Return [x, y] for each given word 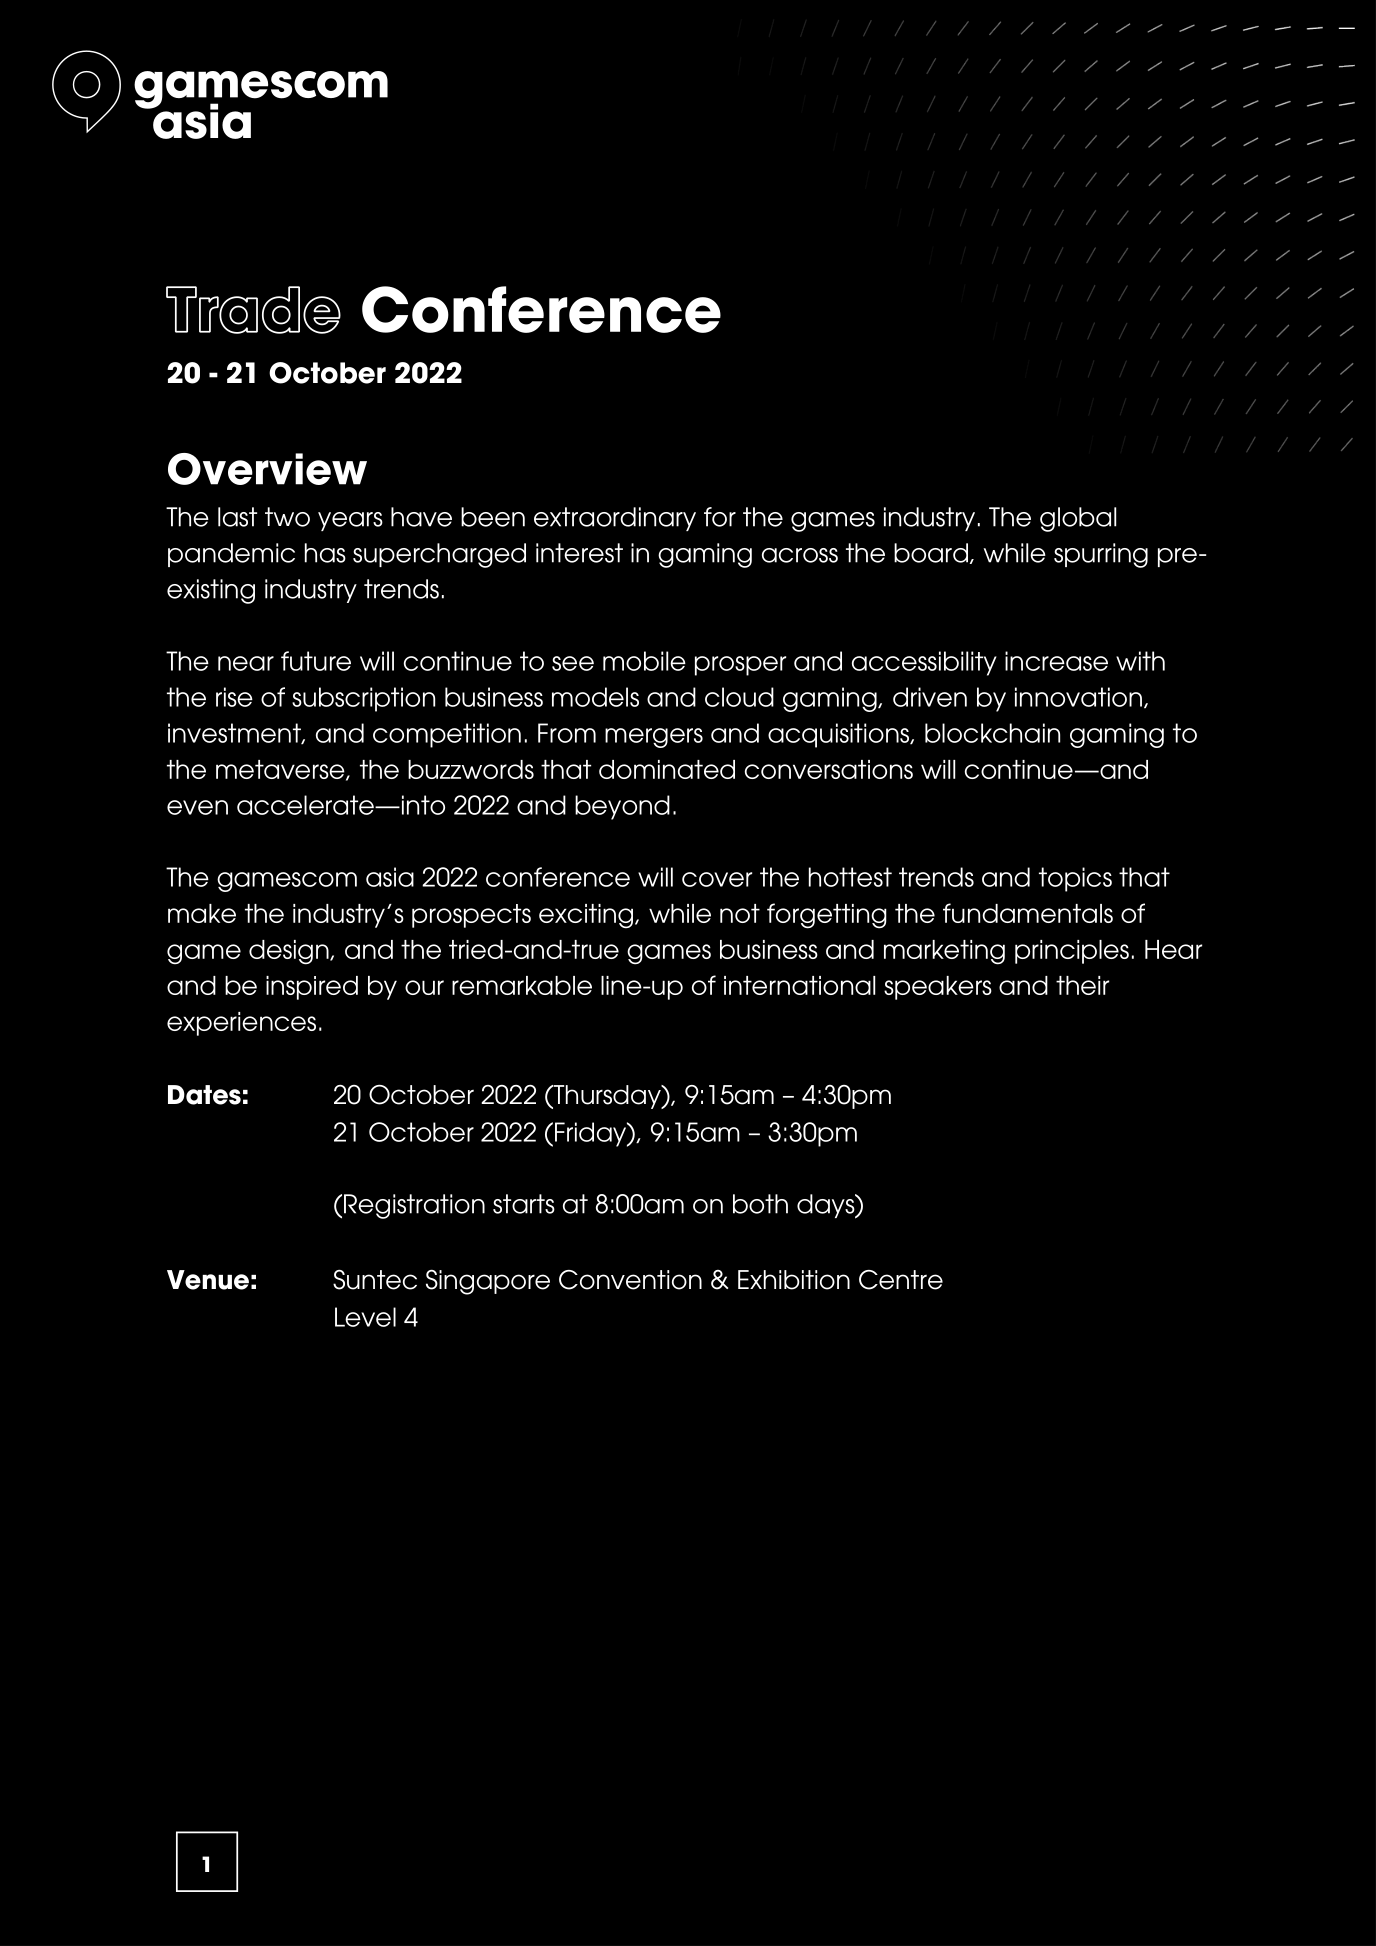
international [799, 985]
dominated [667, 769]
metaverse [281, 770]
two [287, 517]
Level [365, 1317]
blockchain [992, 733]
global [1078, 519]
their [1082, 985]
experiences [241, 1024]
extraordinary [615, 519]
